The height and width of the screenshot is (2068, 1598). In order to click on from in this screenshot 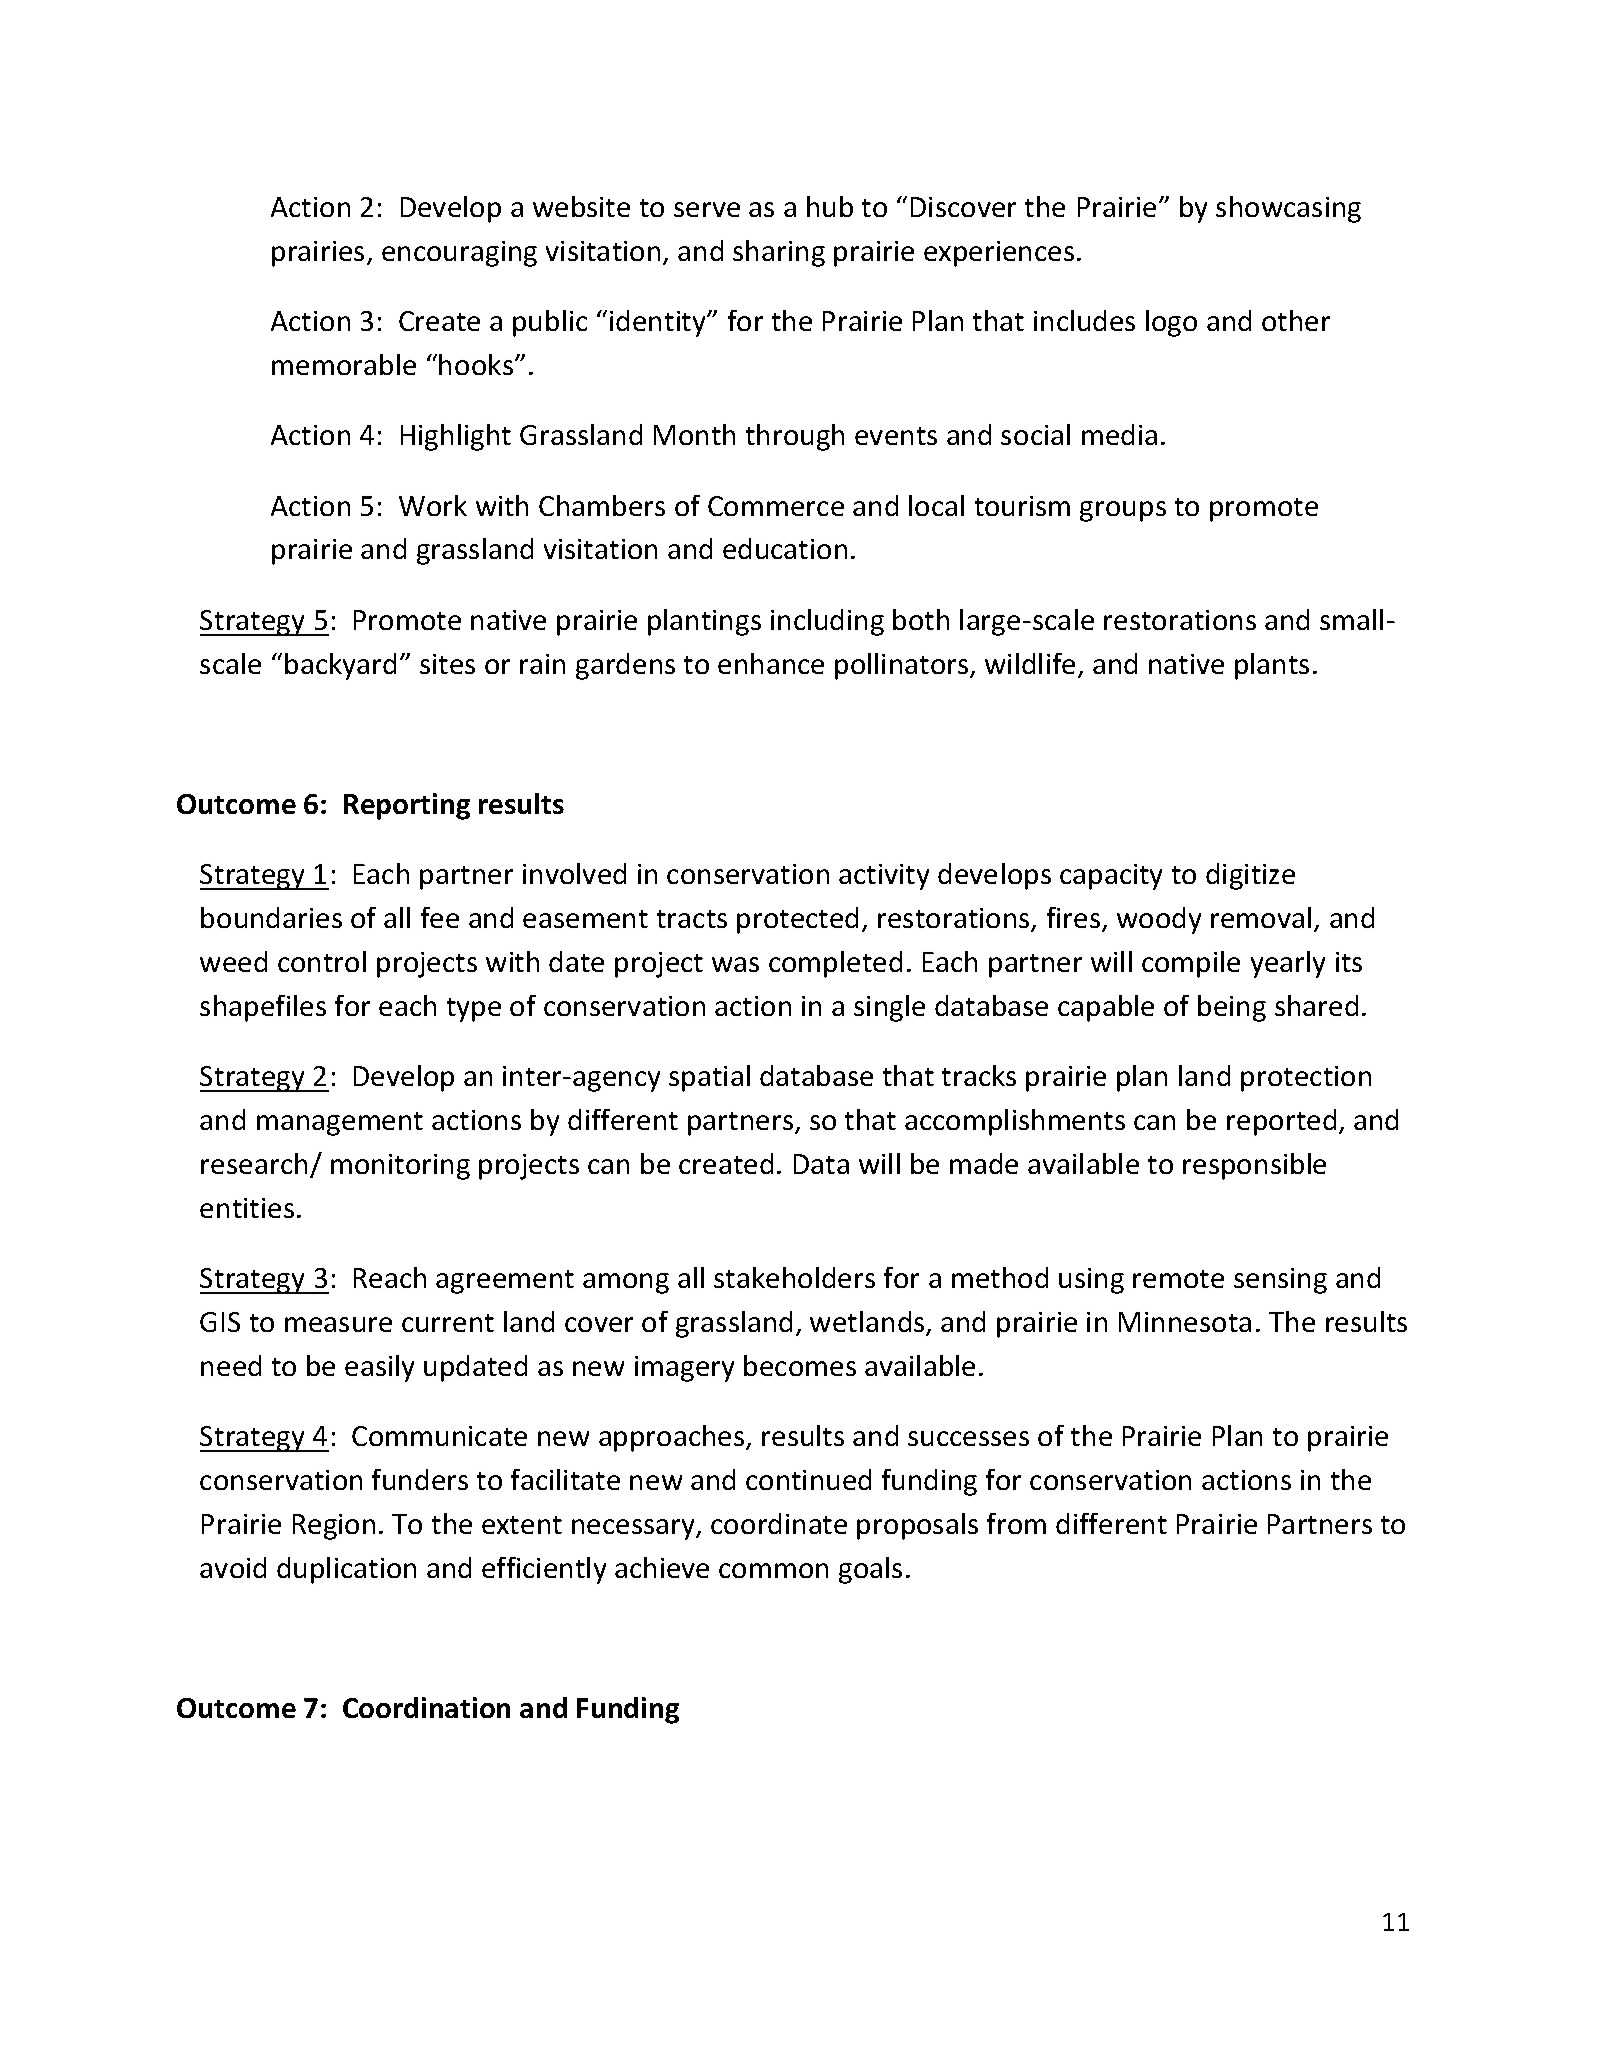, I will do `click(1016, 1523)`.
